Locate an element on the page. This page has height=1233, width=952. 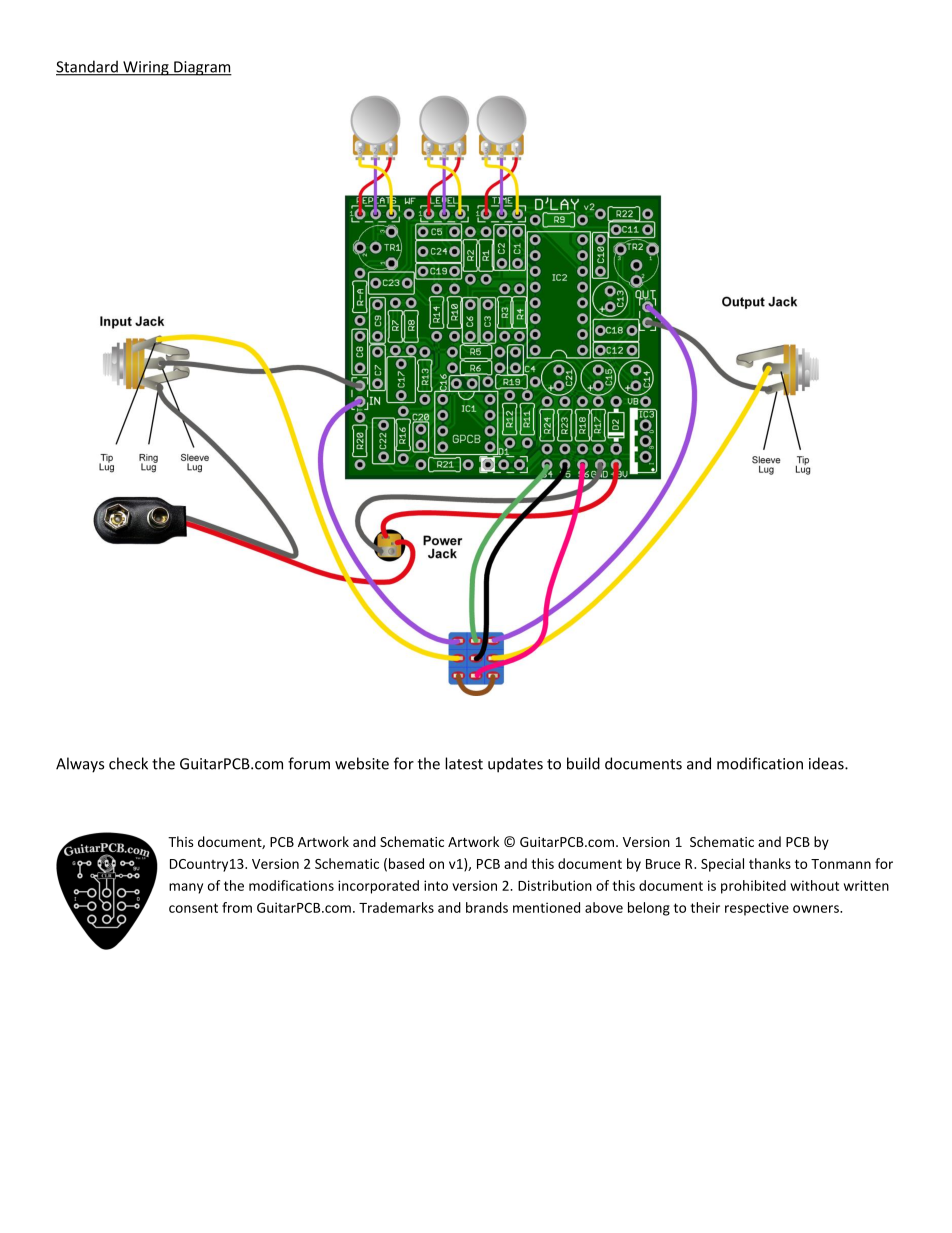
website is located at coordinates (362, 763).
